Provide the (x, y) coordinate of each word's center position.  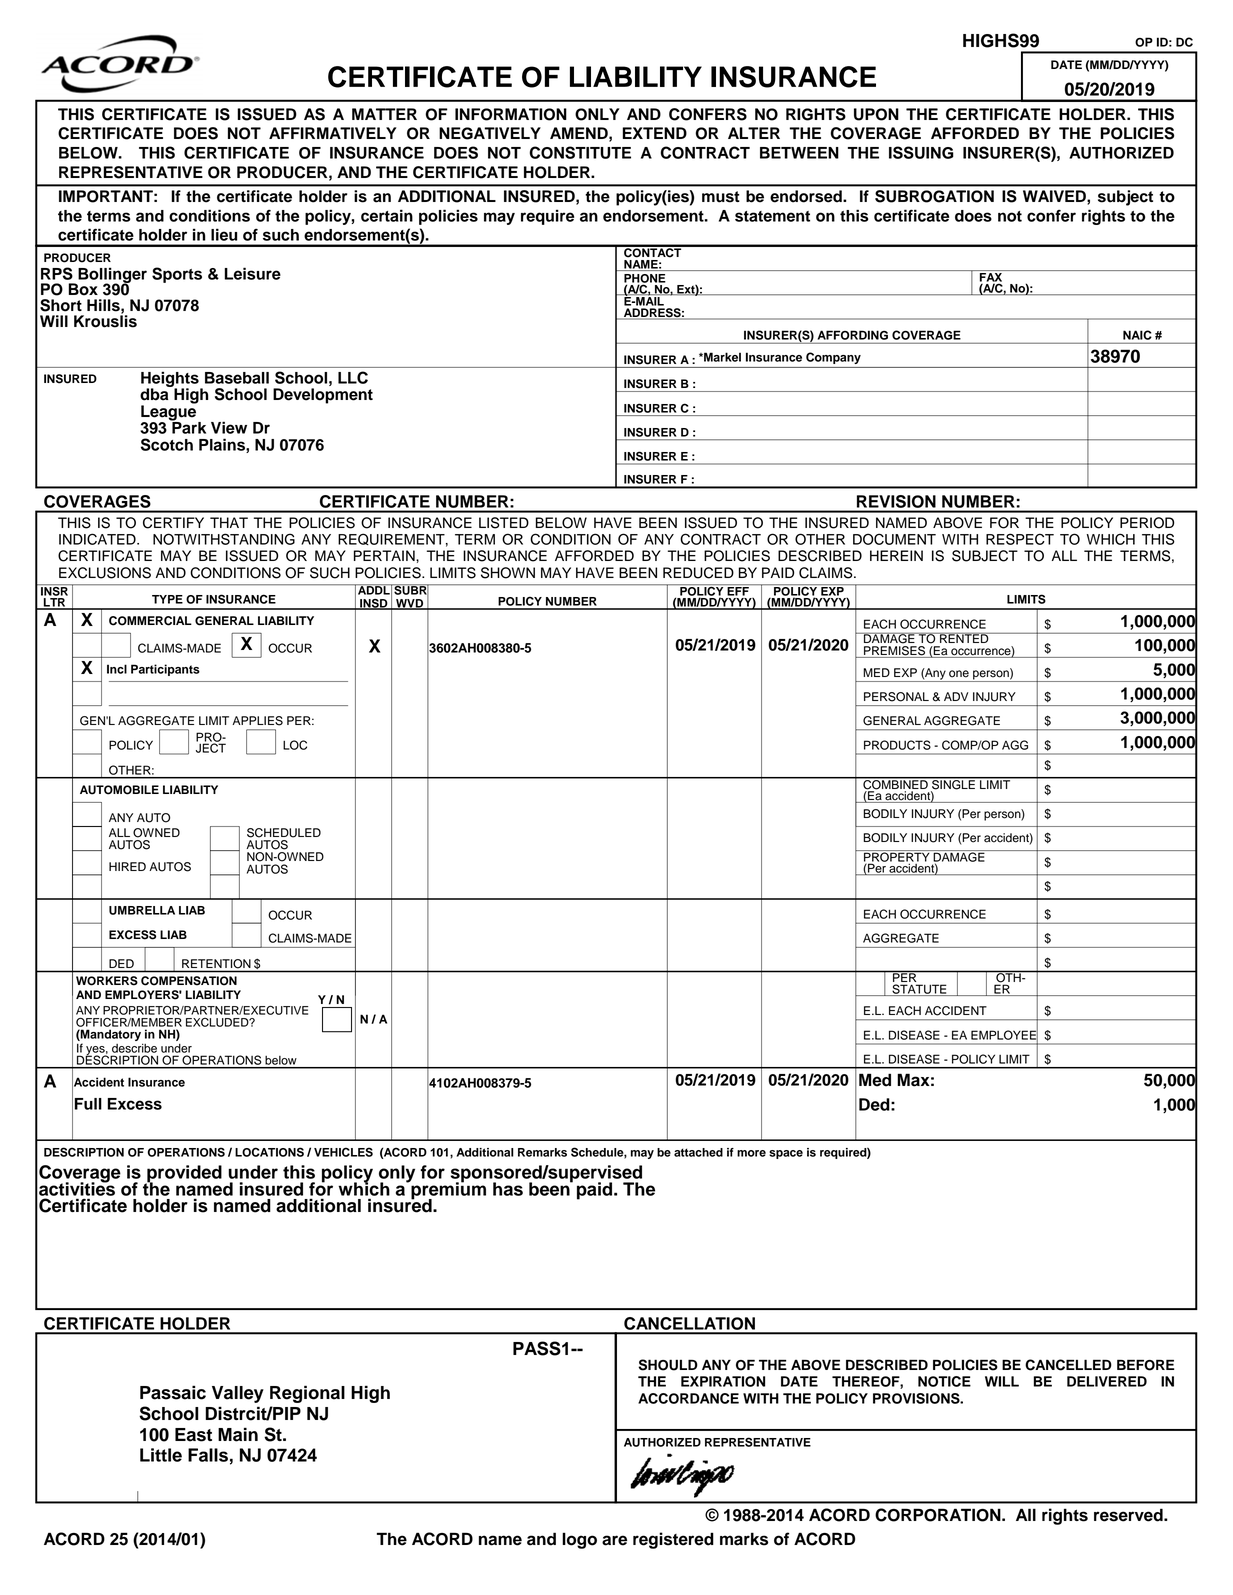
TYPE (167, 599)
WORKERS (107, 981)
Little (161, 1455)
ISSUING (921, 152)
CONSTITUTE (580, 152)
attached (698, 1152)
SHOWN (508, 573)
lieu (224, 234)
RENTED (964, 637)
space (786, 1154)
